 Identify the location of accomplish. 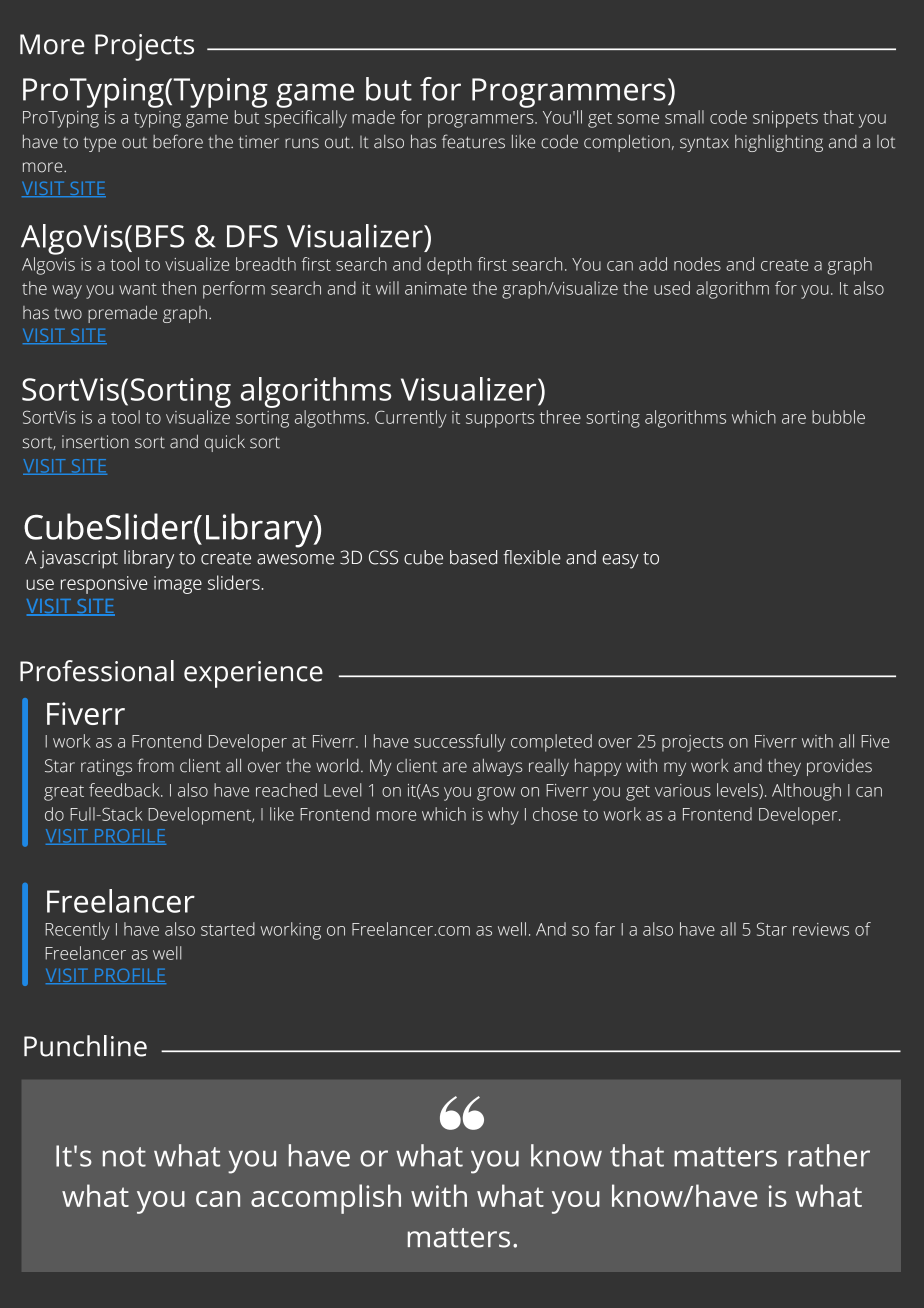
(326, 1199).
